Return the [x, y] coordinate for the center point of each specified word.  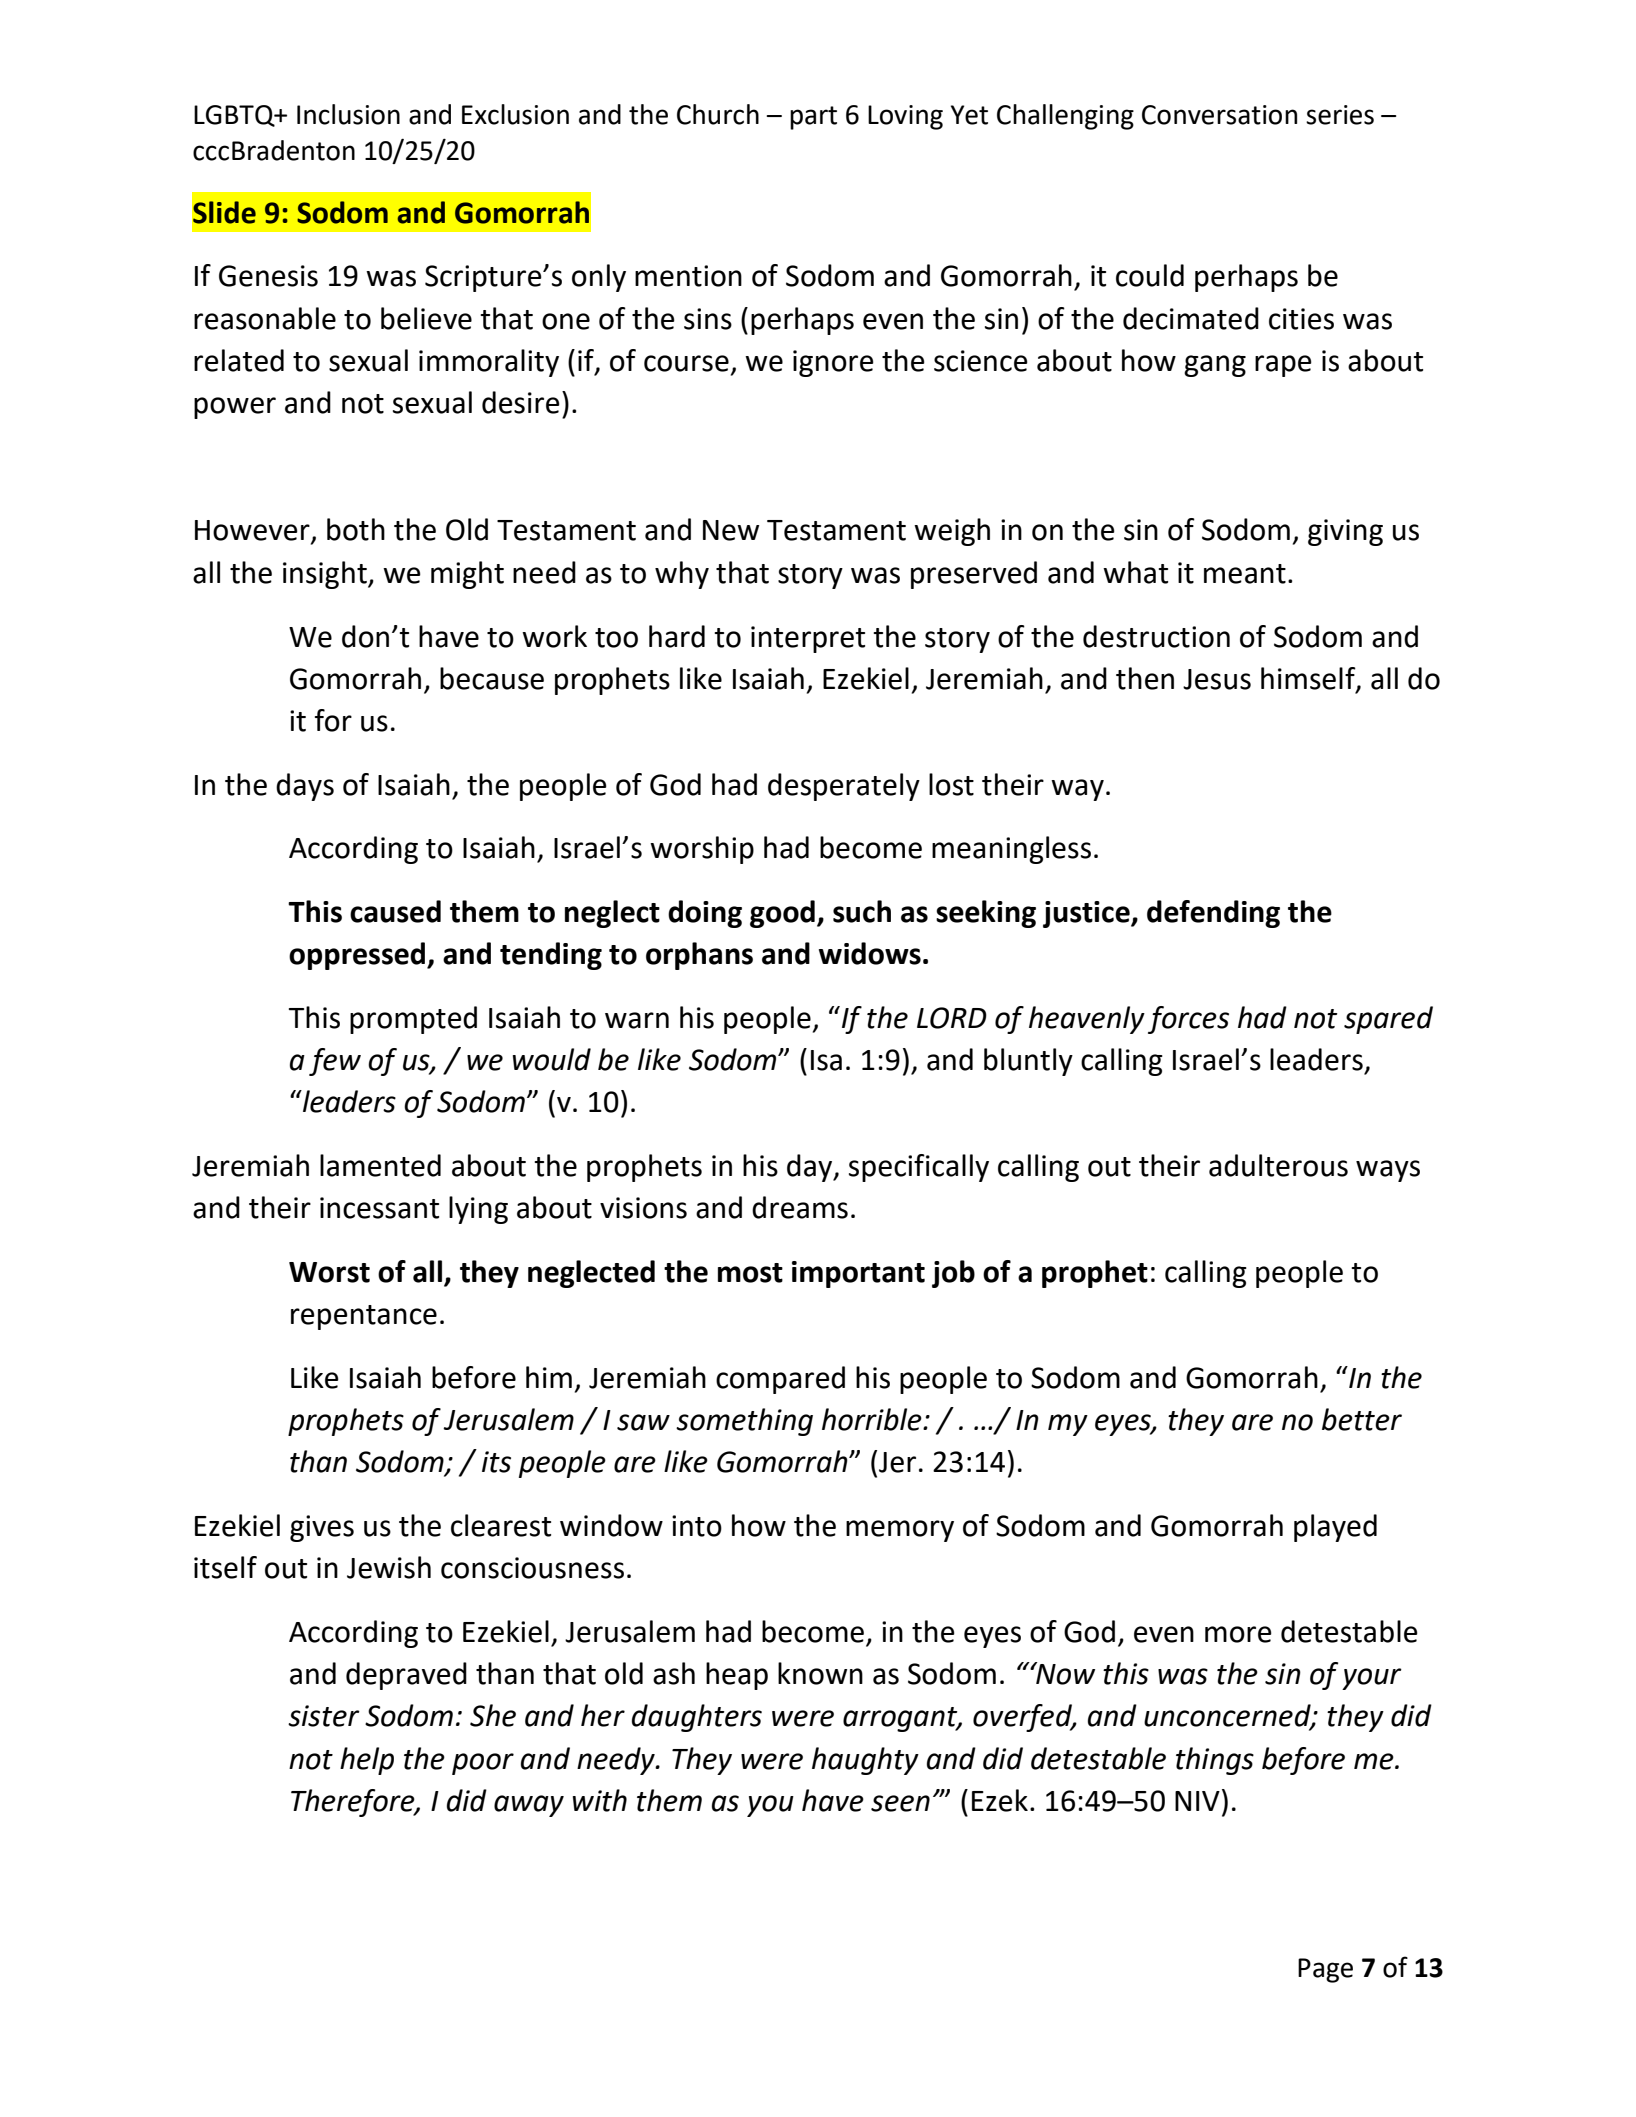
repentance [364, 1317]
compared [780, 1380]
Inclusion [348, 114]
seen [900, 1803]
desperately [844, 787]
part [813, 118]
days [305, 787]
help [367, 1761]
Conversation [1219, 115]
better [1362, 1419]
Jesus [1217, 679]
